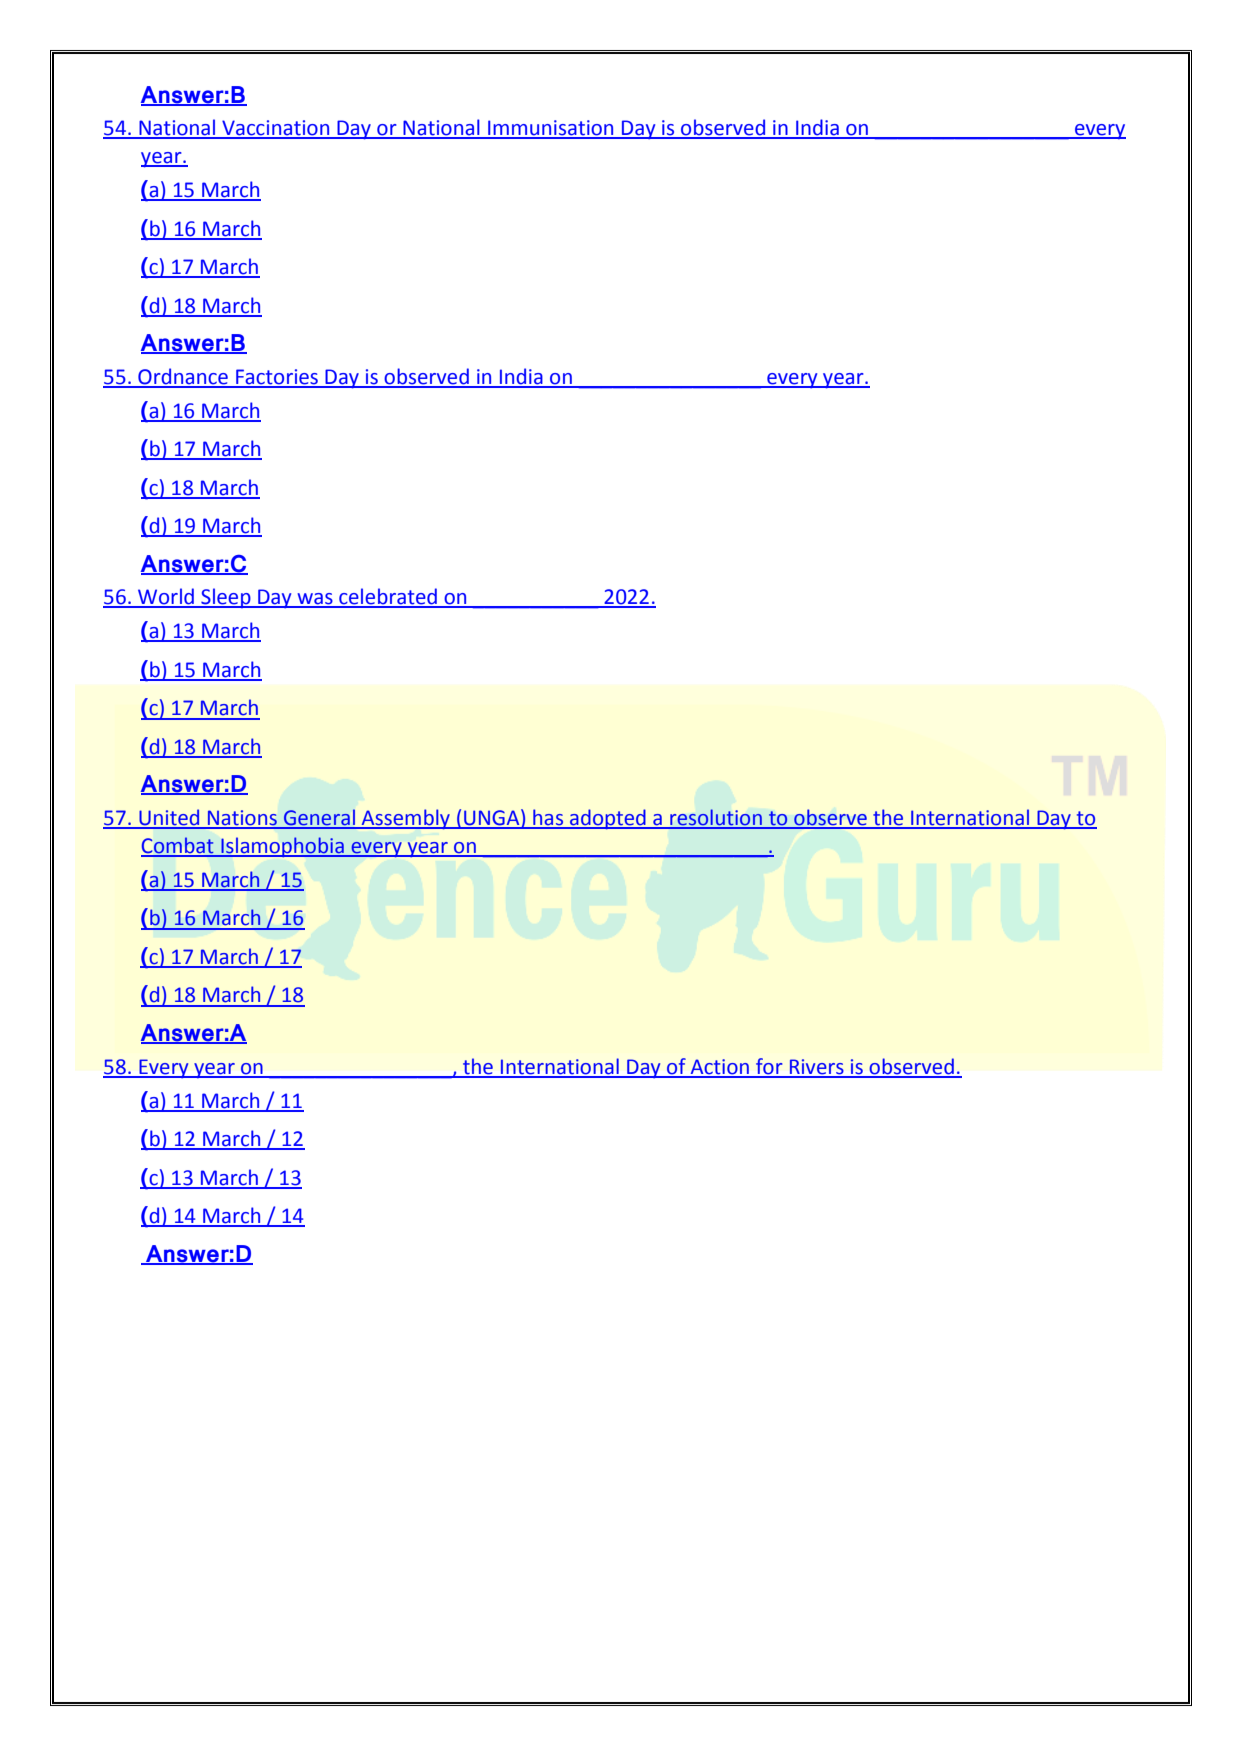  I want to click on Islamophobia, so click(282, 847).
